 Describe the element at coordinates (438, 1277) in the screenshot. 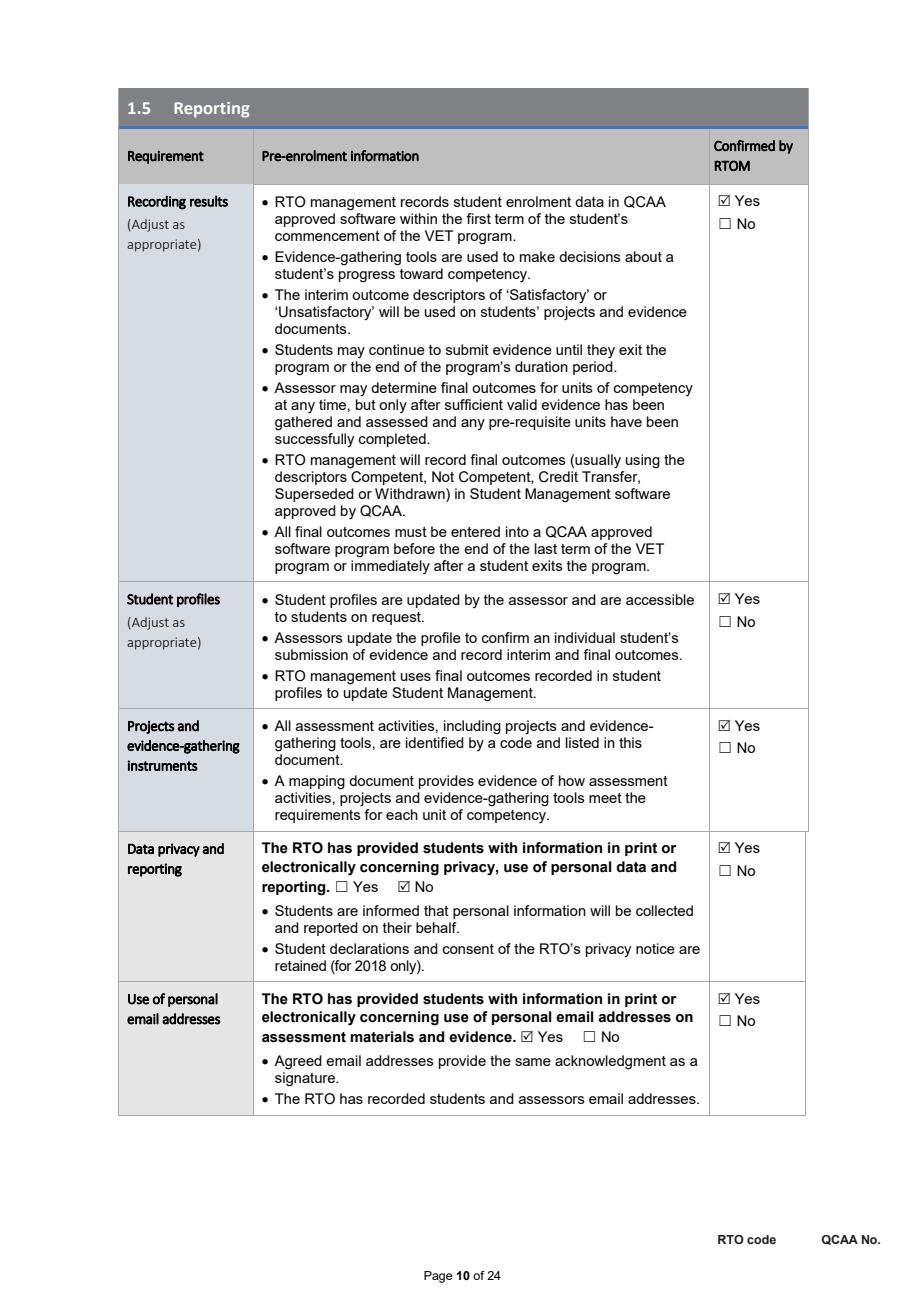

I see `Page` at that location.
